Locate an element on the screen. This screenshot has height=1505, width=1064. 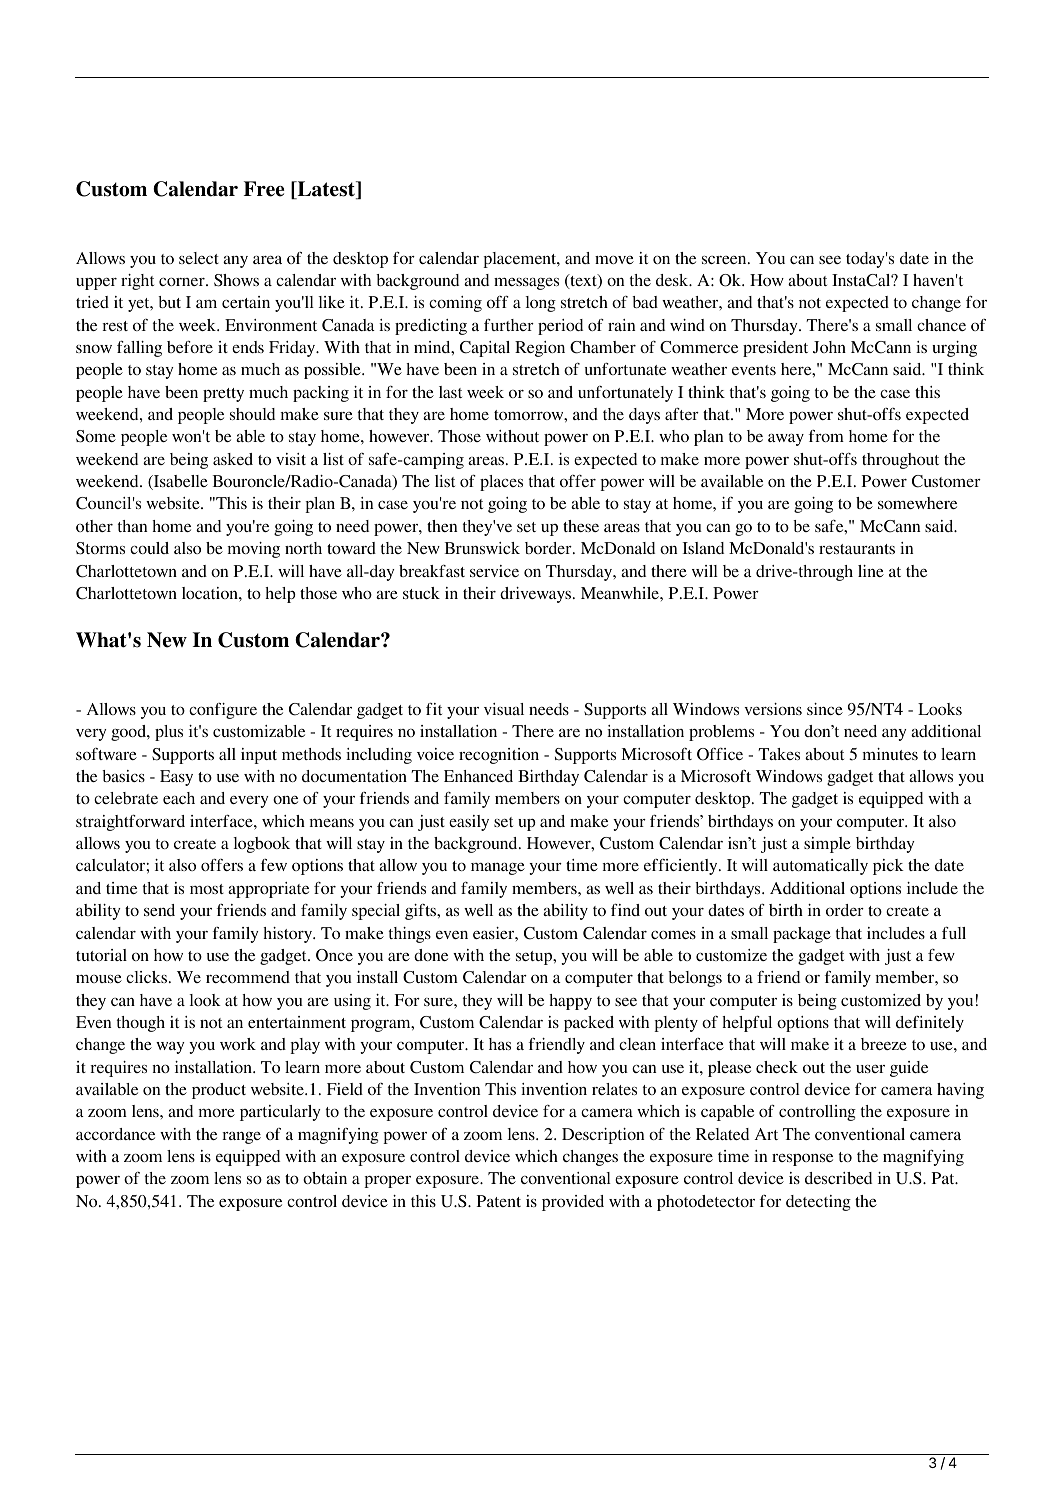
manage is located at coordinates (498, 869).
